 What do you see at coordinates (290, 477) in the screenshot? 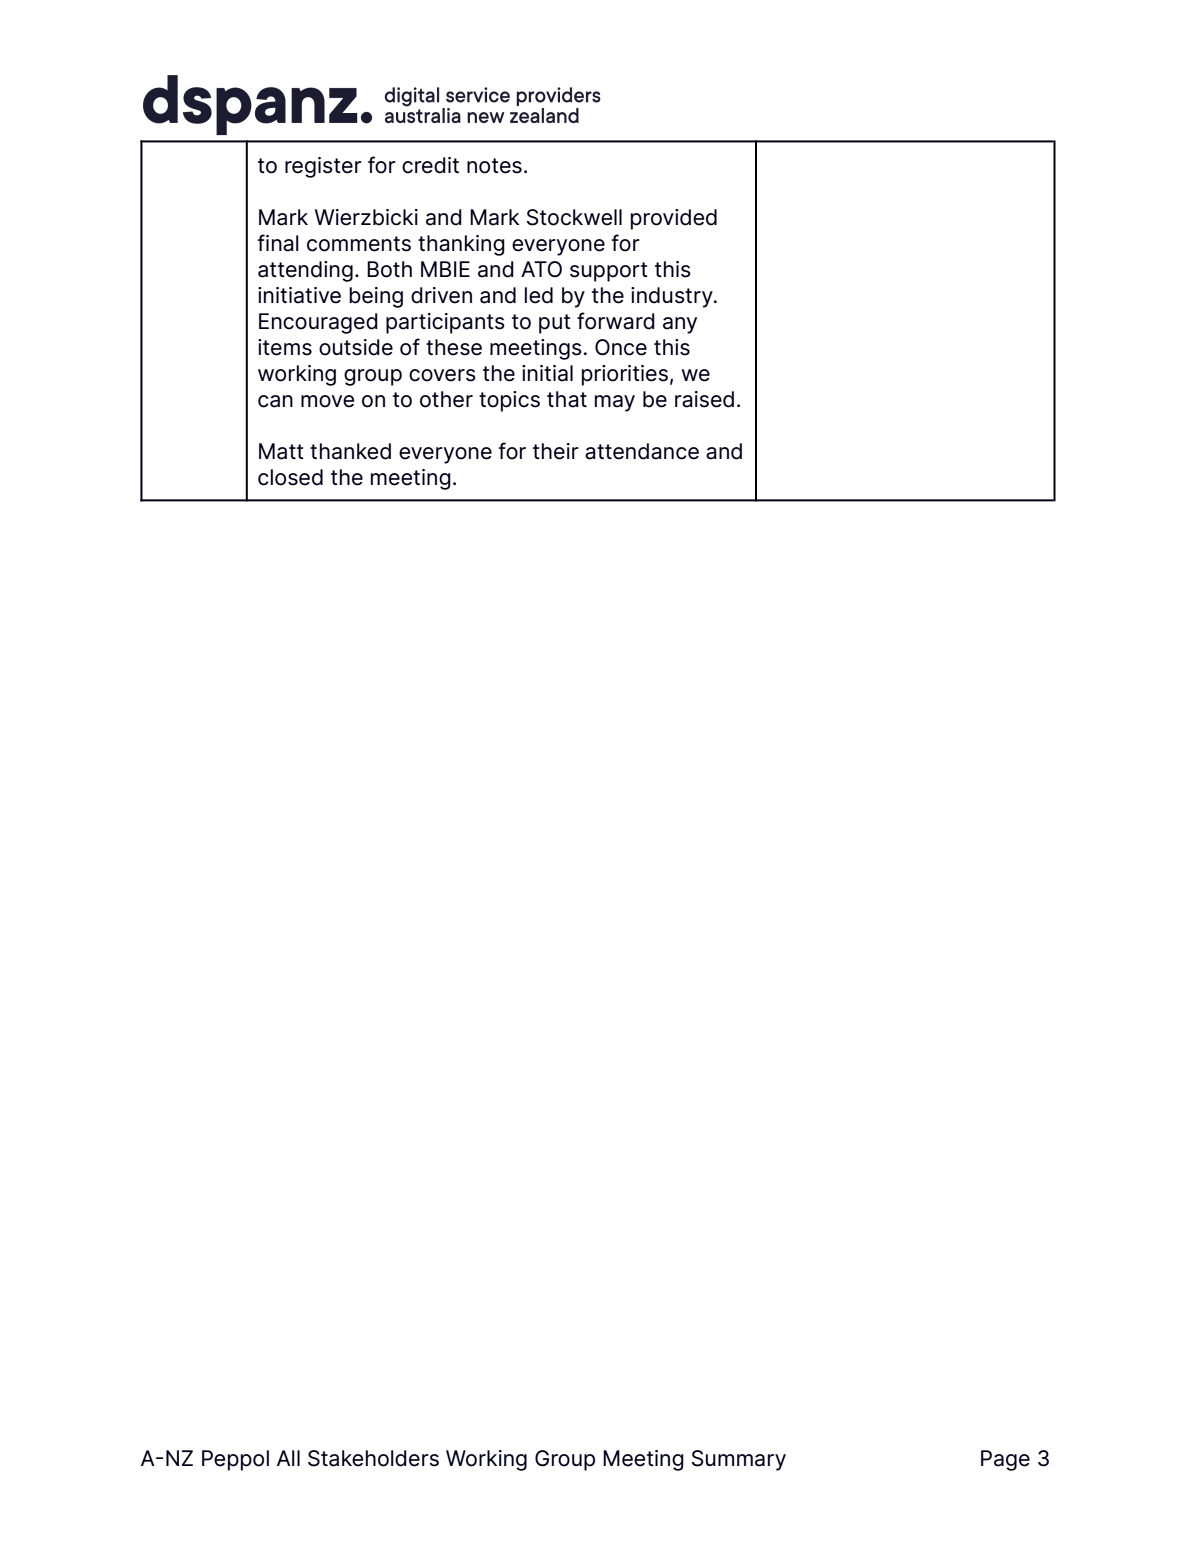
I see `closed` at bounding box center [290, 477].
